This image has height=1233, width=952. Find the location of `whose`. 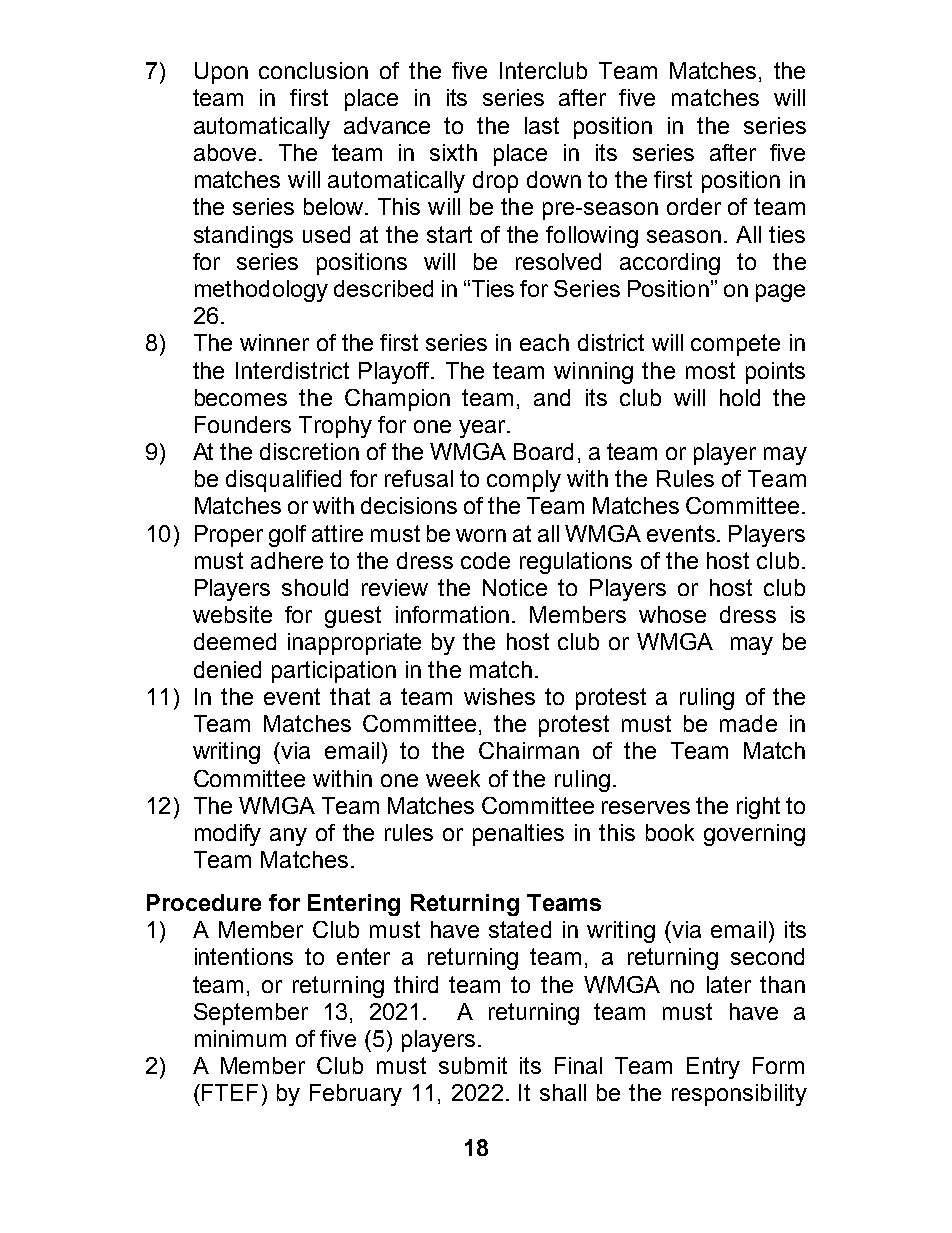

whose is located at coordinates (672, 614).
